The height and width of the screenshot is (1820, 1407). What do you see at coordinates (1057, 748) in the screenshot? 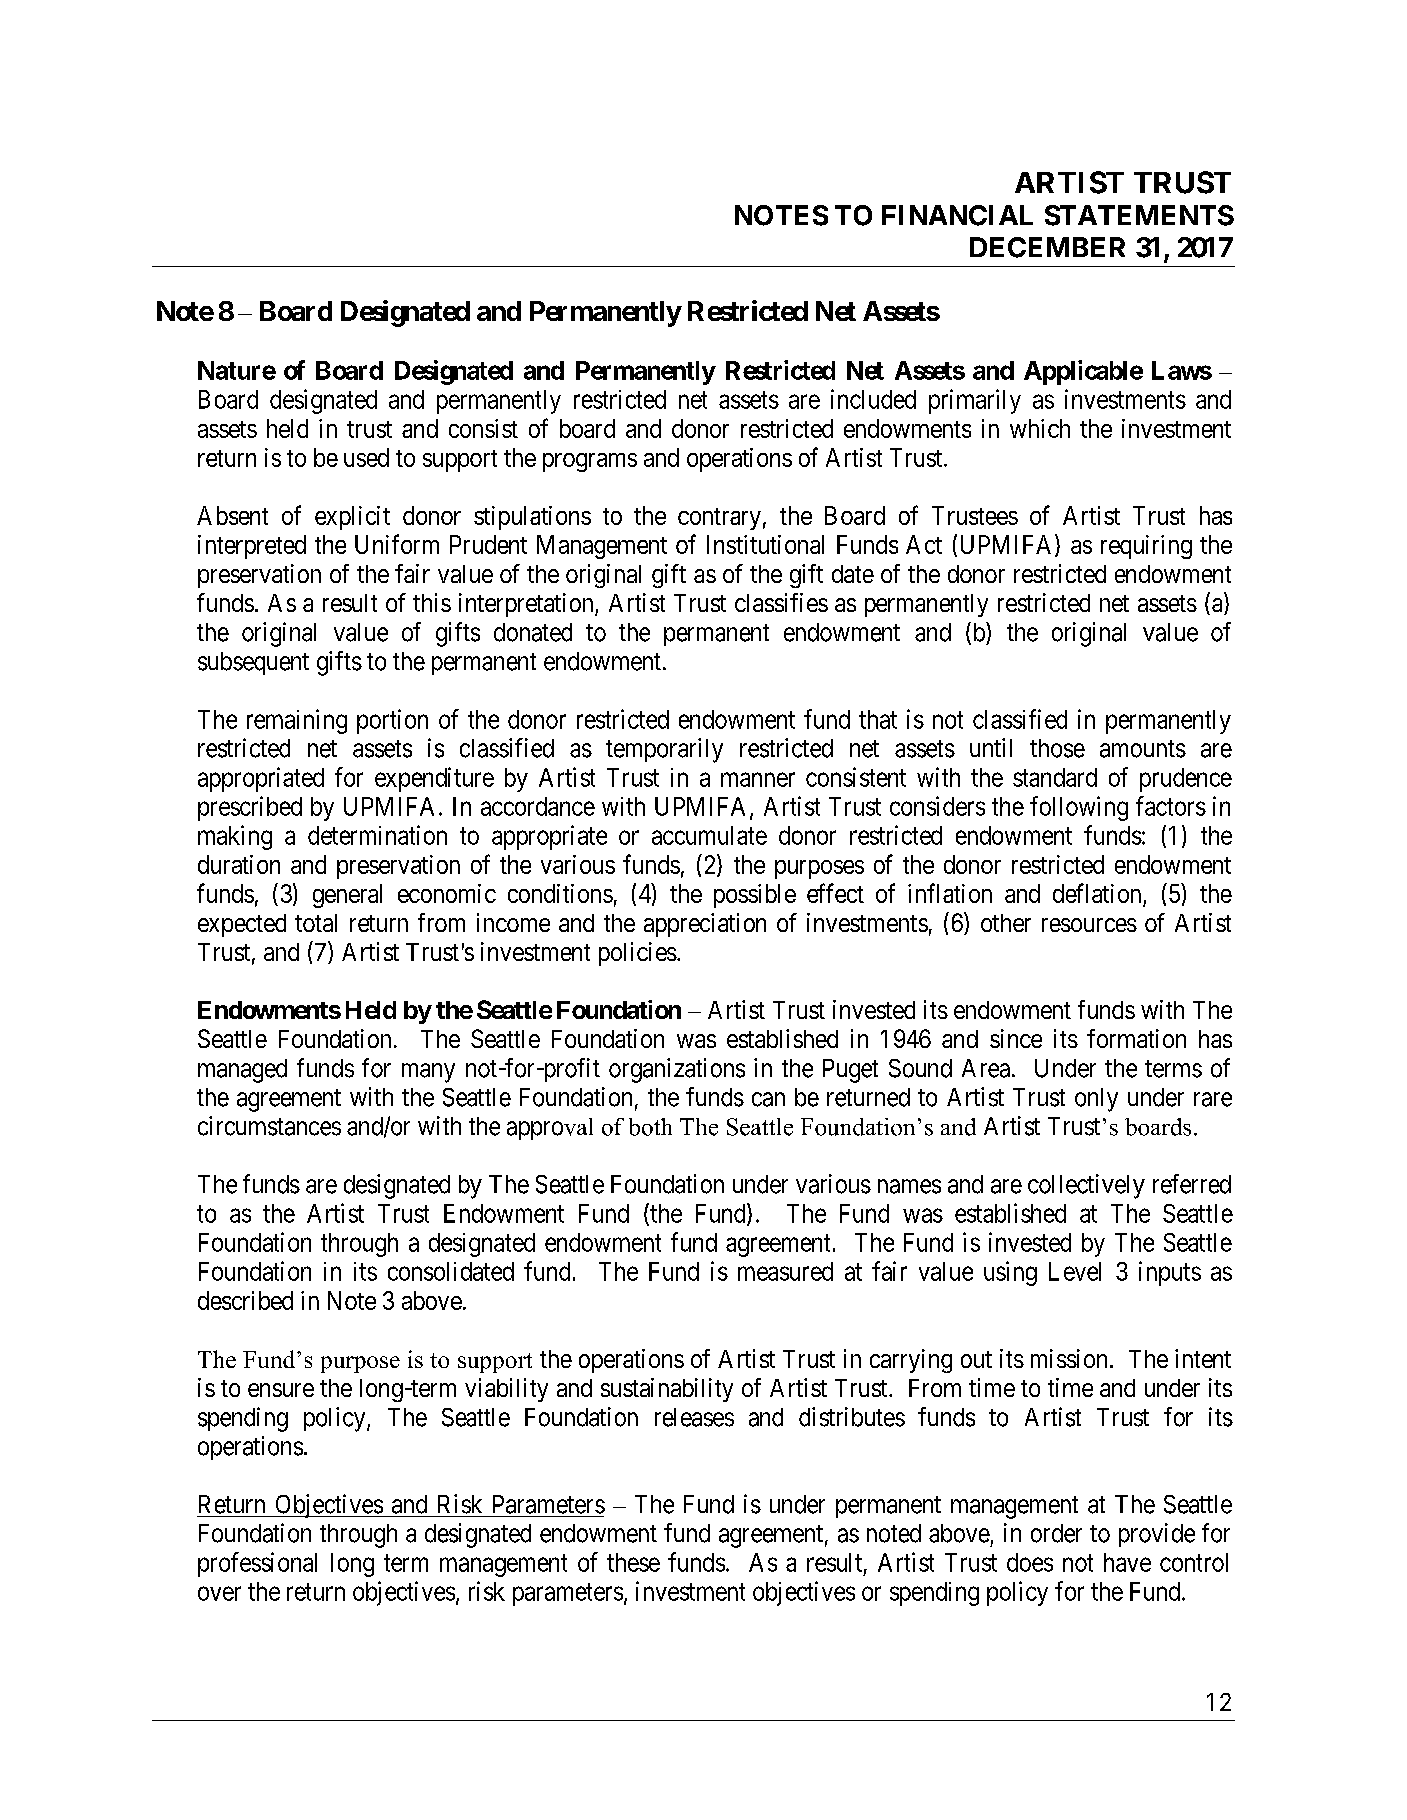
I see `those` at bounding box center [1057, 748].
